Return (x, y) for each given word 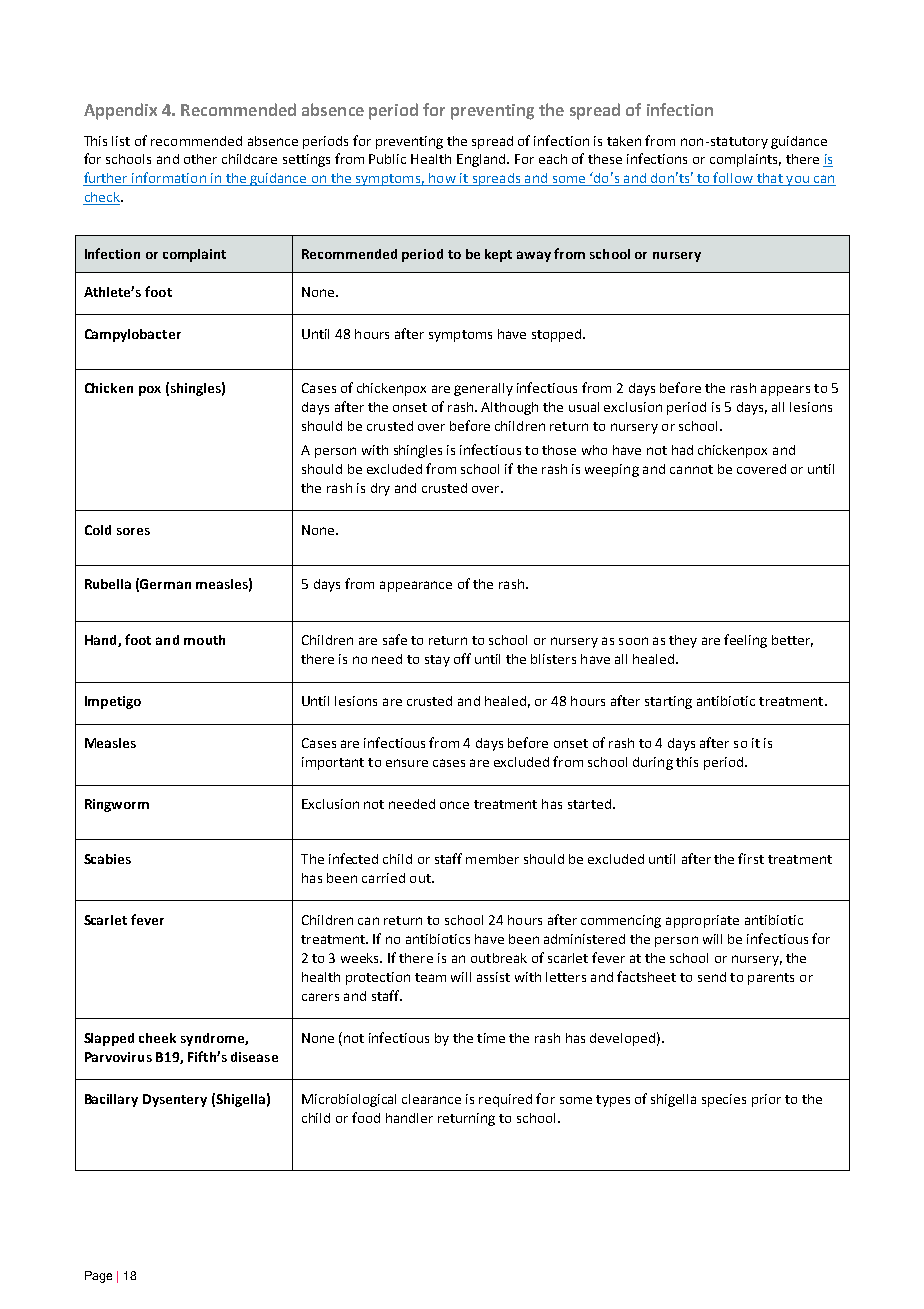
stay (437, 661)
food (366, 1117)
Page (98, 1277)
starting (668, 702)
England (482, 160)
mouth (204, 640)
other (200, 159)
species (724, 1100)
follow (734, 179)
